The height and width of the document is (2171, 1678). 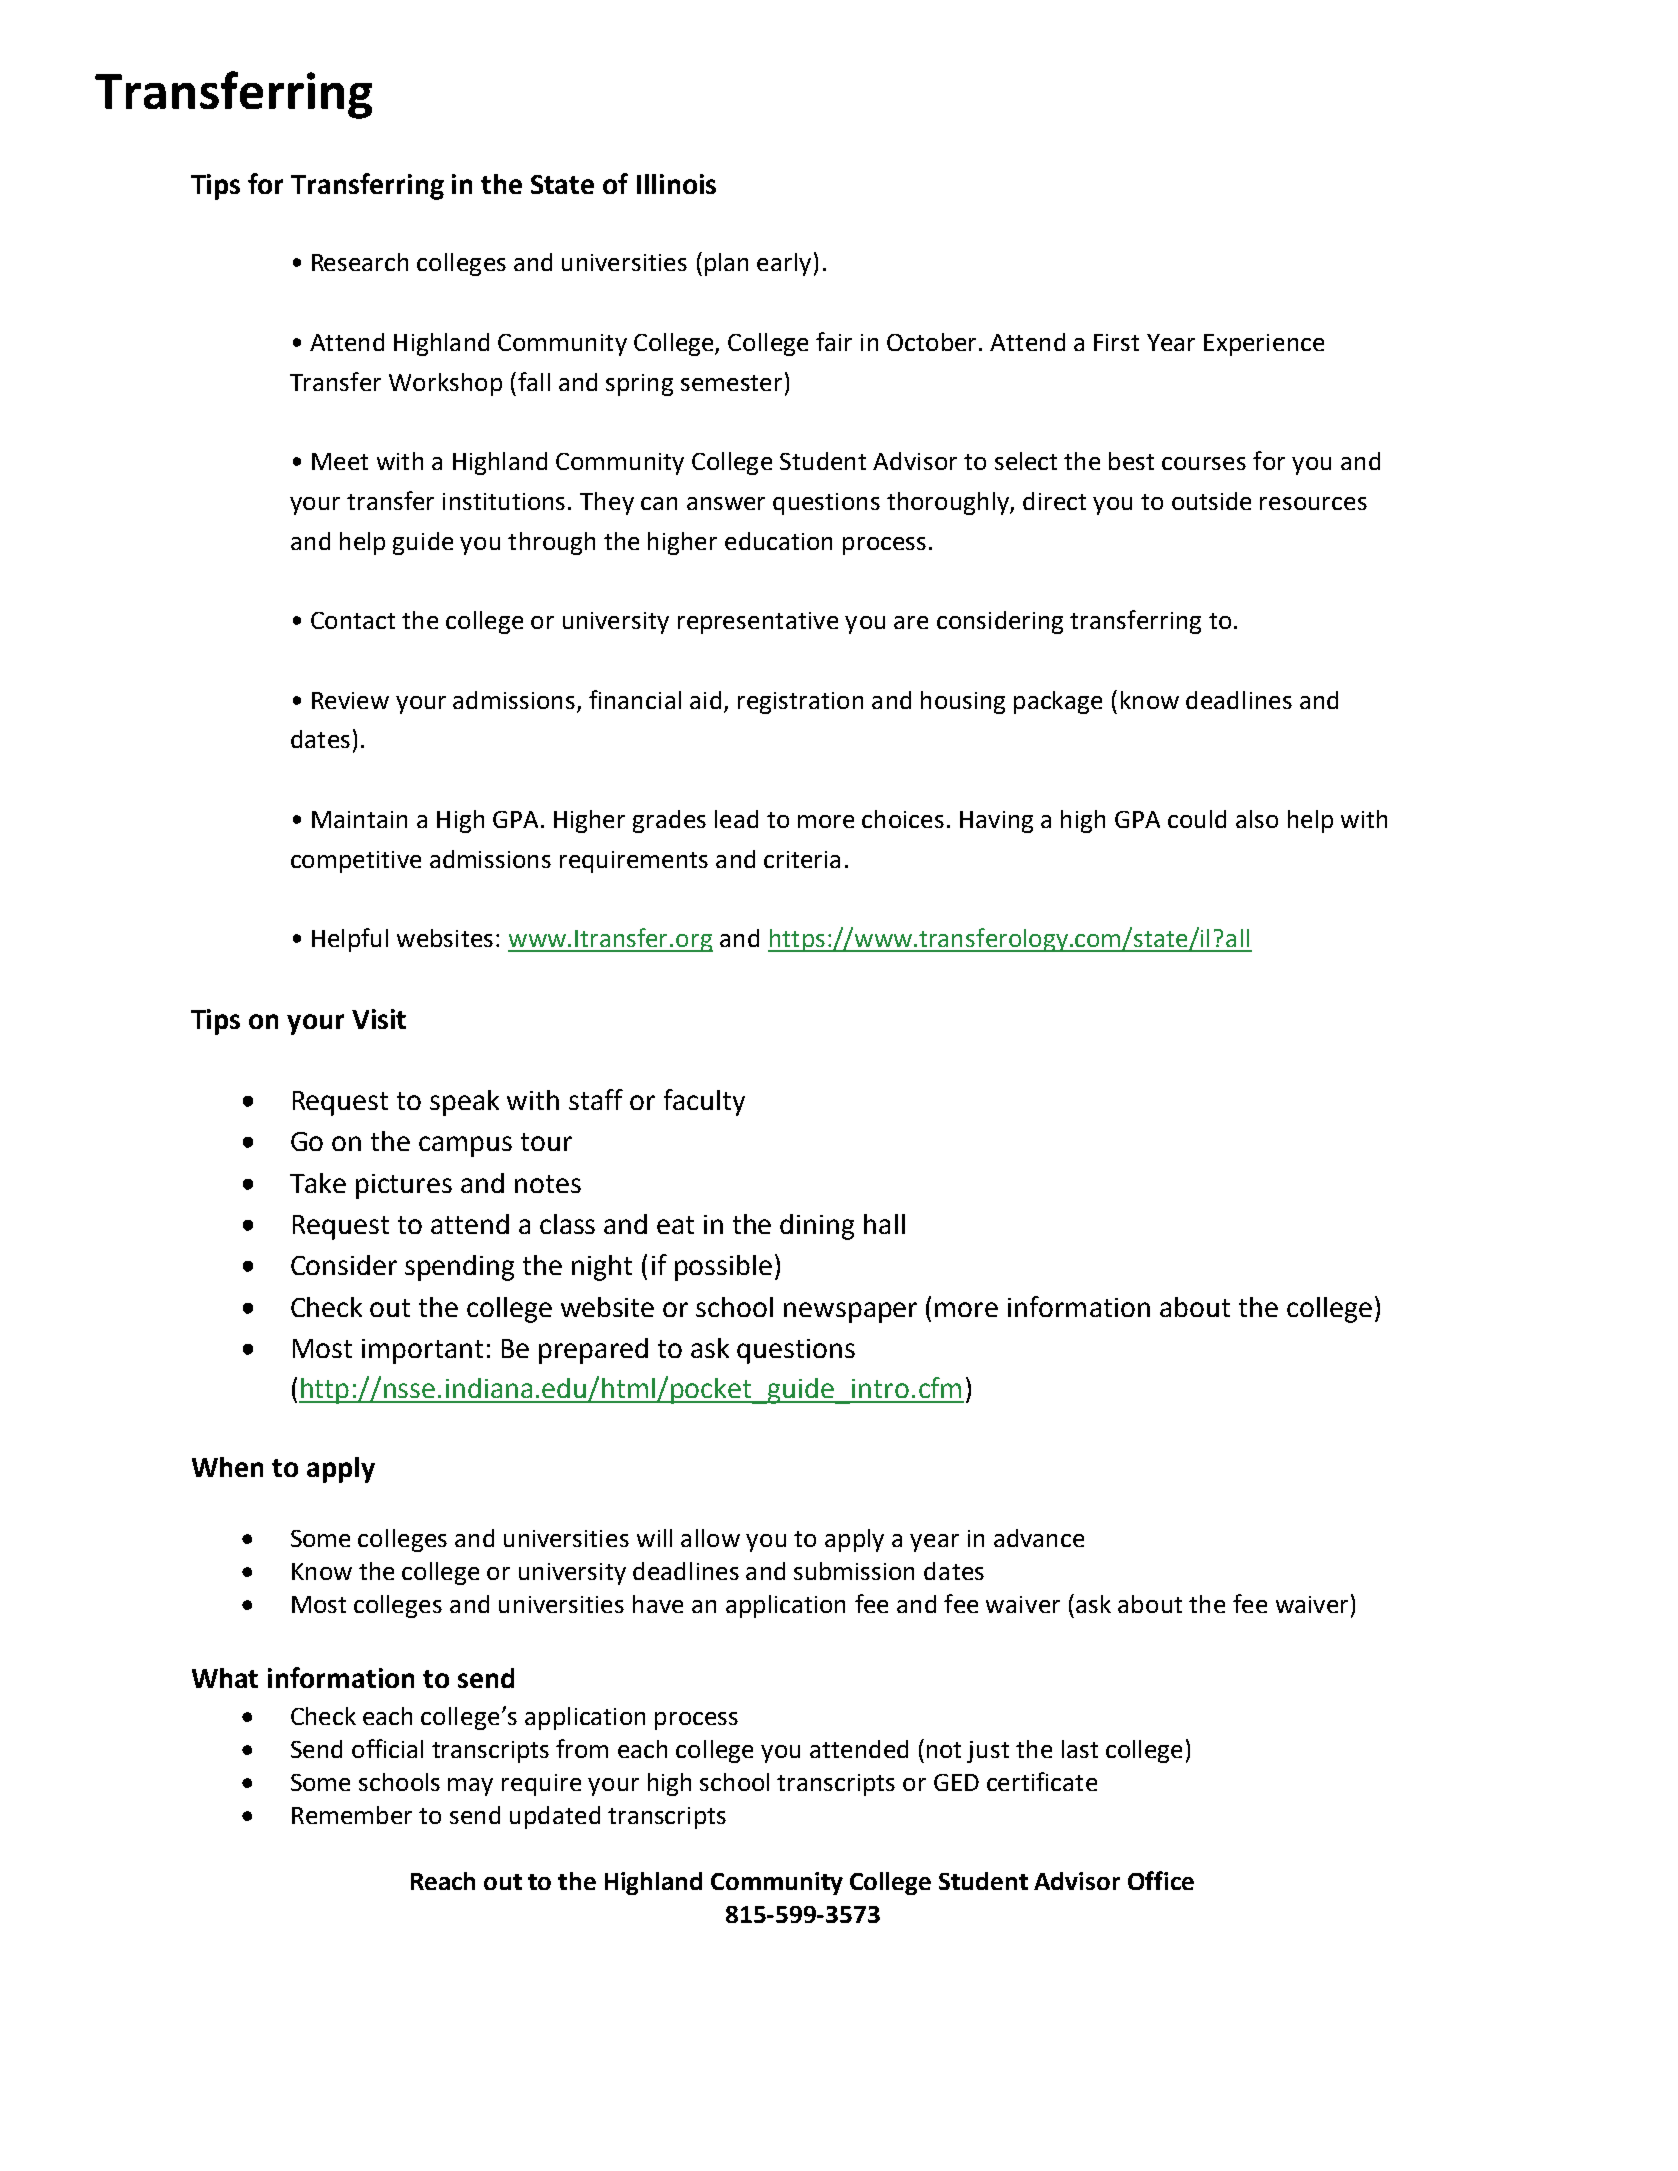 I want to click on could, so click(x=1197, y=819).
